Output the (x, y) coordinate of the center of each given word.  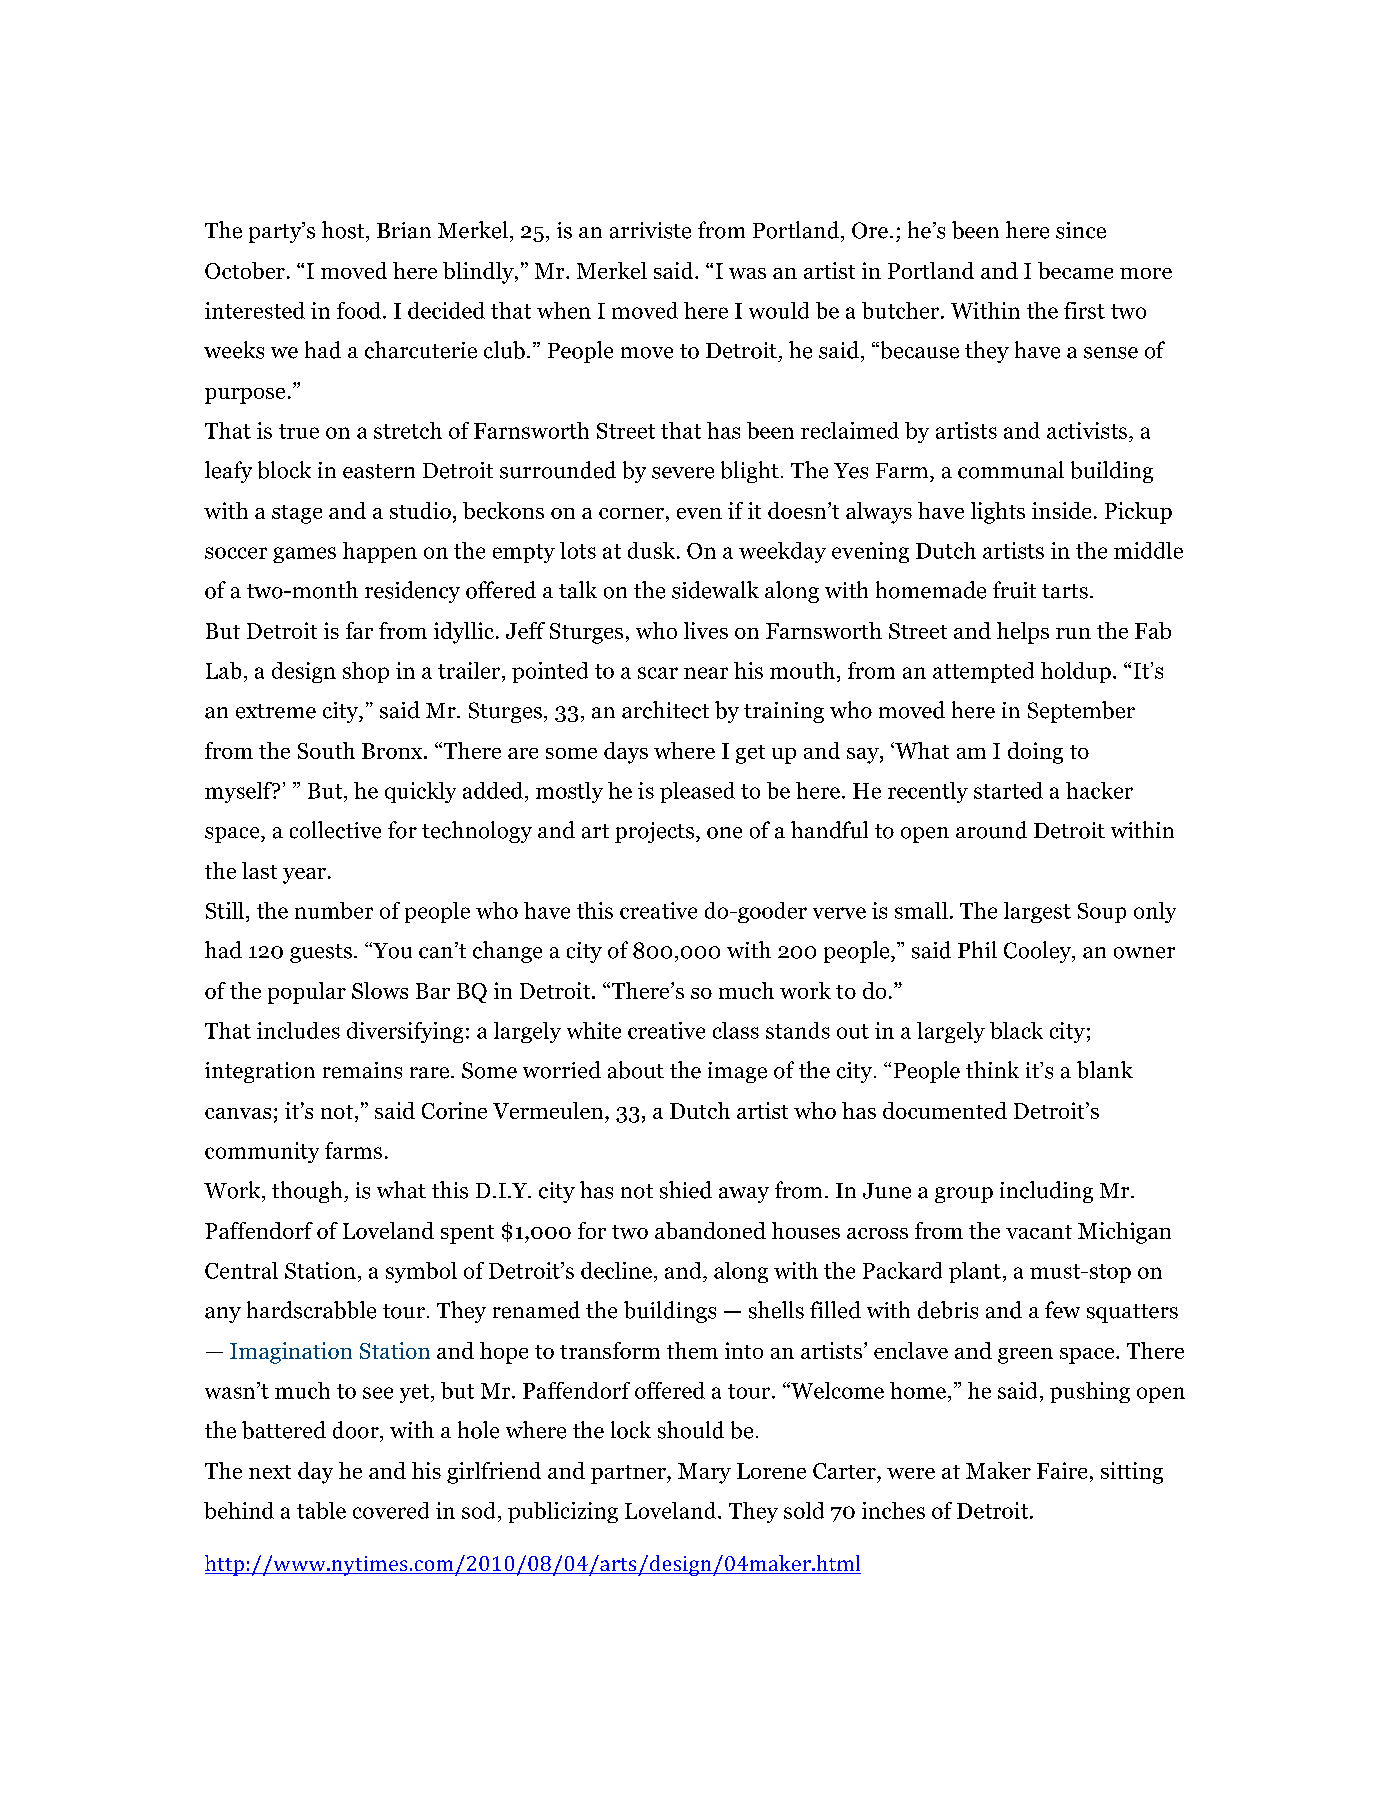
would (779, 310)
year (304, 876)
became (1075, 270)
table (321, 1510)
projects (654, 832)
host (344, 230)
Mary (704, 1473)
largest (1037, 912)
